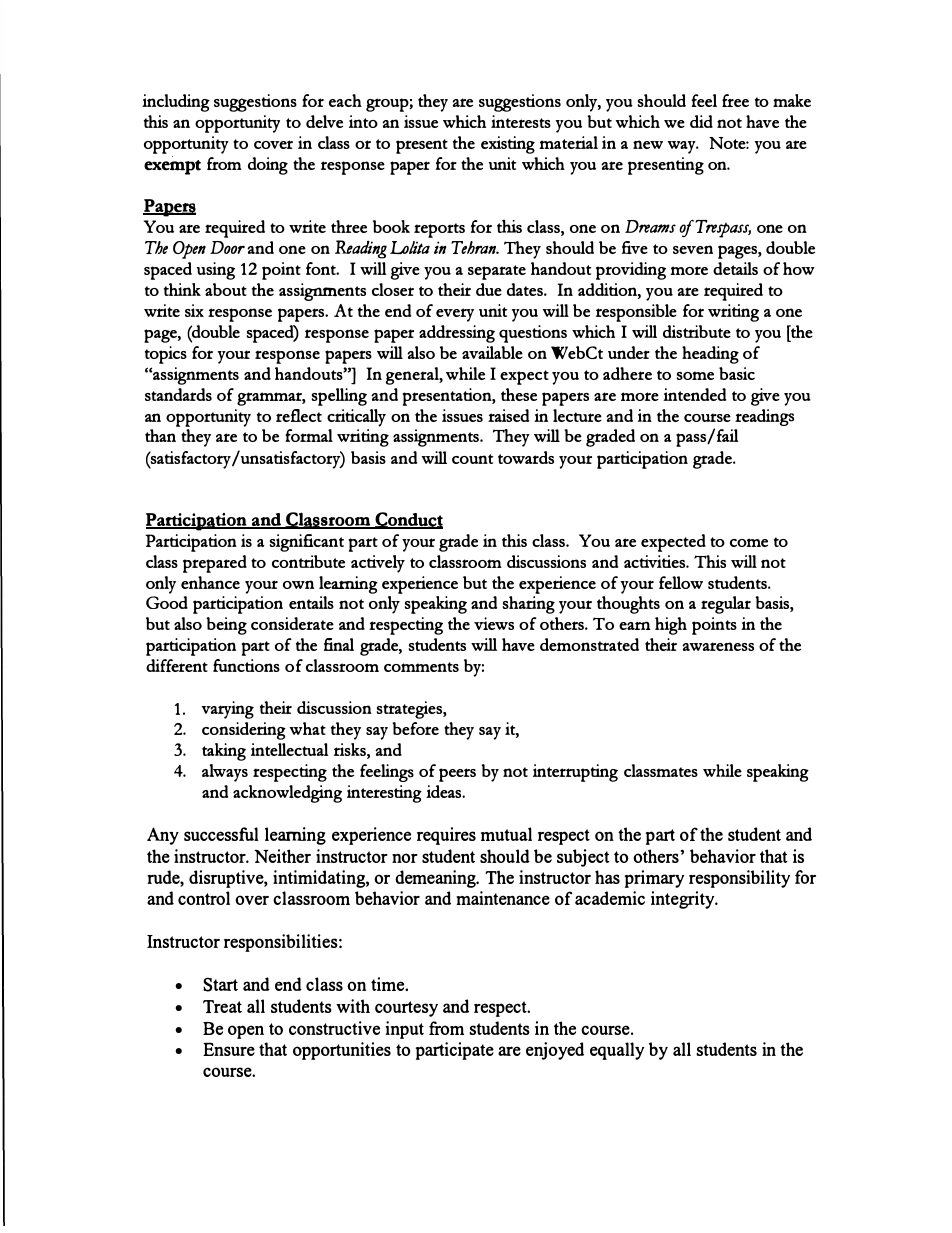  I want to click on equally, so click(617, 1051).
